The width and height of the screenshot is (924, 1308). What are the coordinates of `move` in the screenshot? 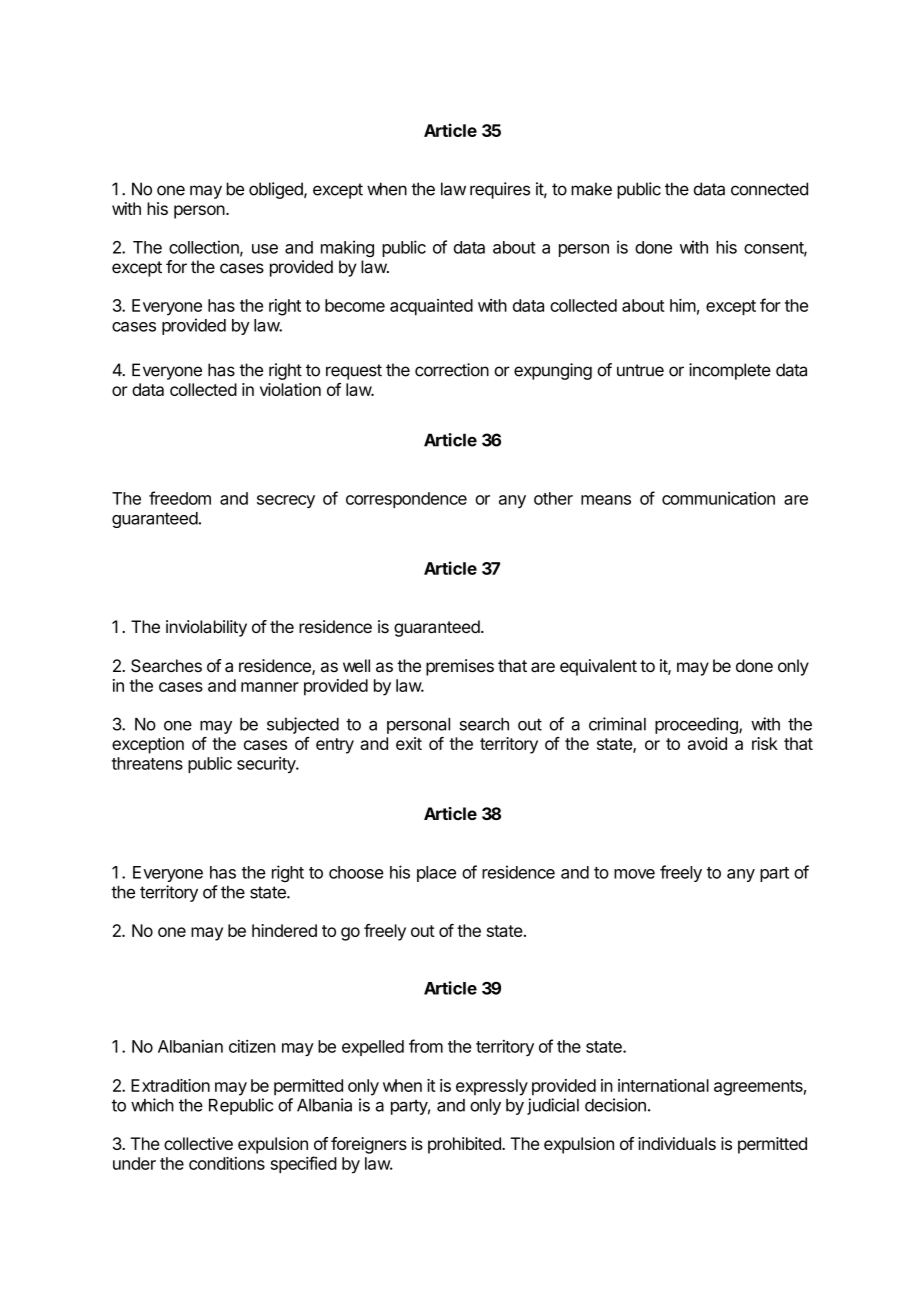 It's located at (634, 874).
